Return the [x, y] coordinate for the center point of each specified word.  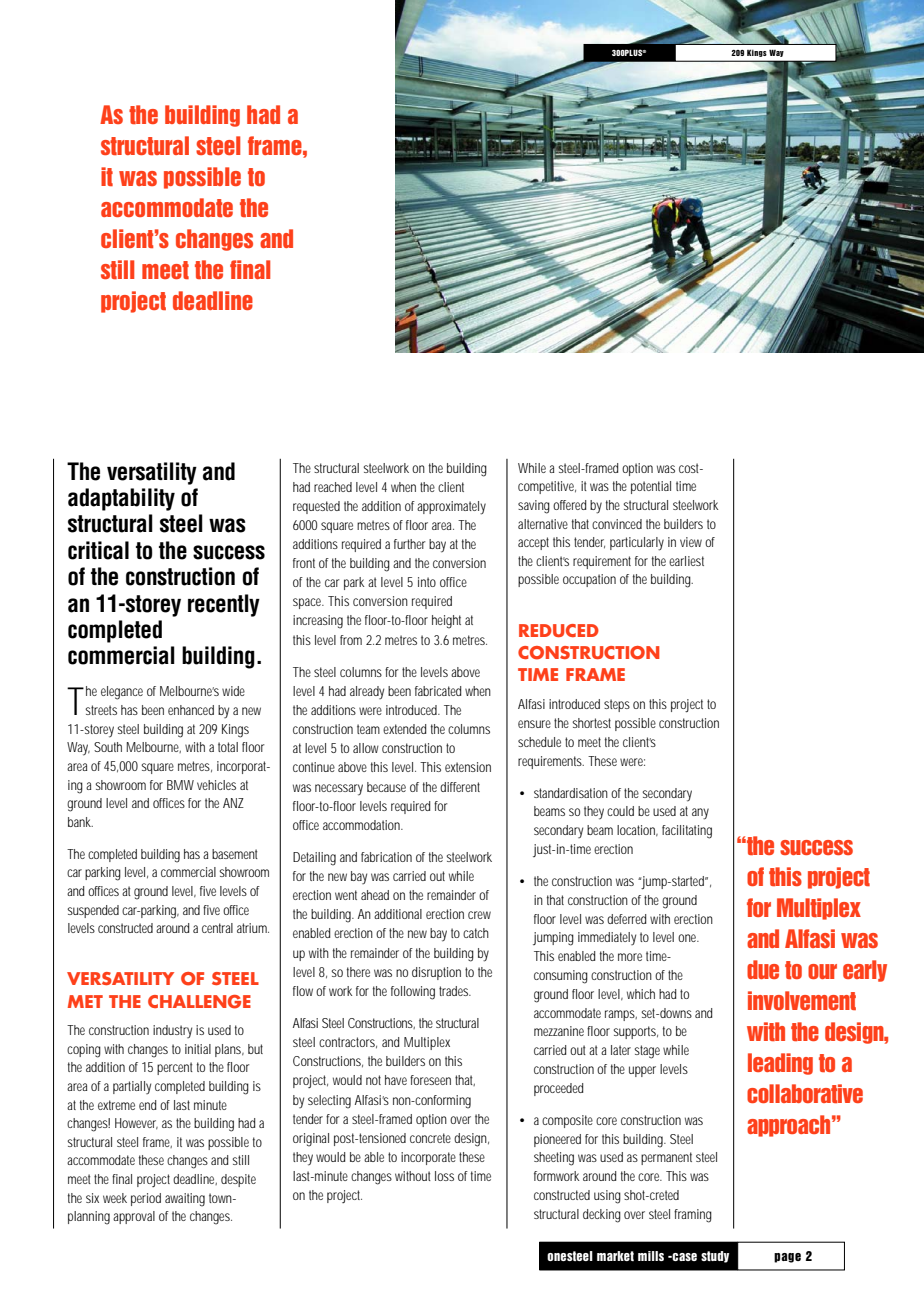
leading [780, 1064]
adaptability [121, 499]
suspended [93, 911]
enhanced [191, 710]
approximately [451, 508]
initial [198, 1049]
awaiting [185, 1200]
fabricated [438, 691]
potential [651, 487]
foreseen [430, 1080]
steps [617, 705]
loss [444, 1176]
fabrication [386, 857]
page [787, 1258]
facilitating [687, 832]
